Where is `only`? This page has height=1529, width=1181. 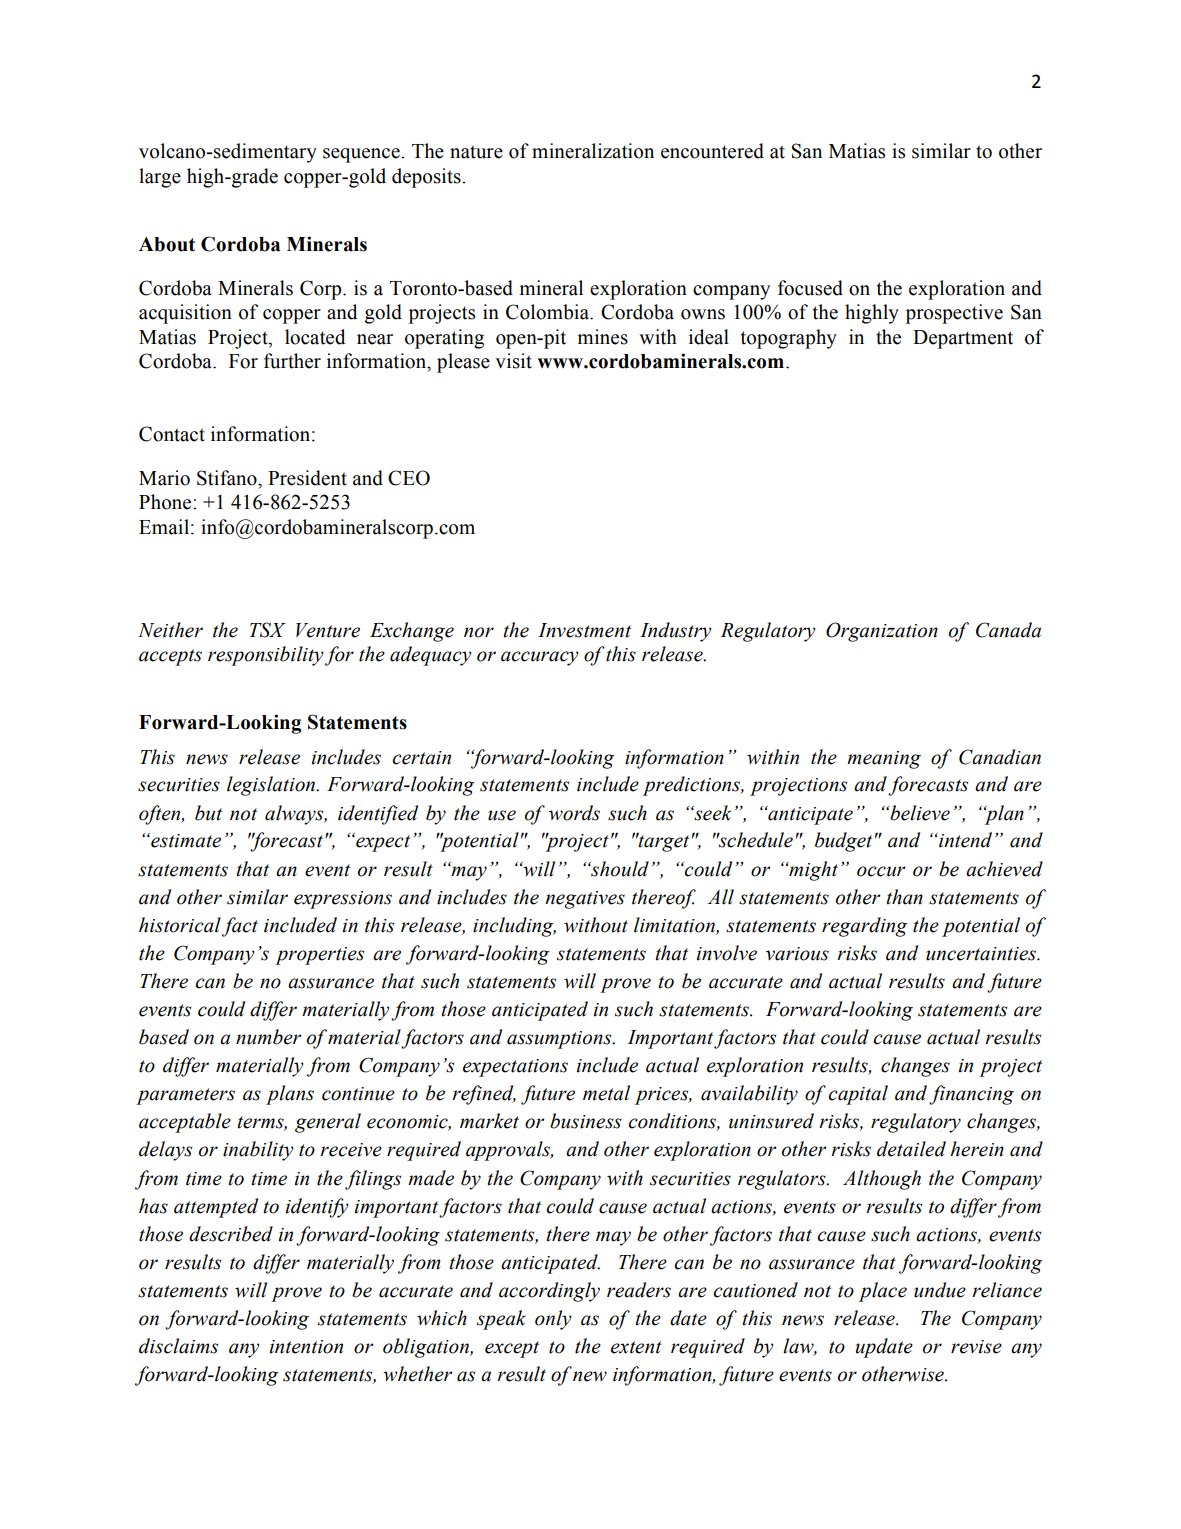 only is located at coordinates (553, 1320).
